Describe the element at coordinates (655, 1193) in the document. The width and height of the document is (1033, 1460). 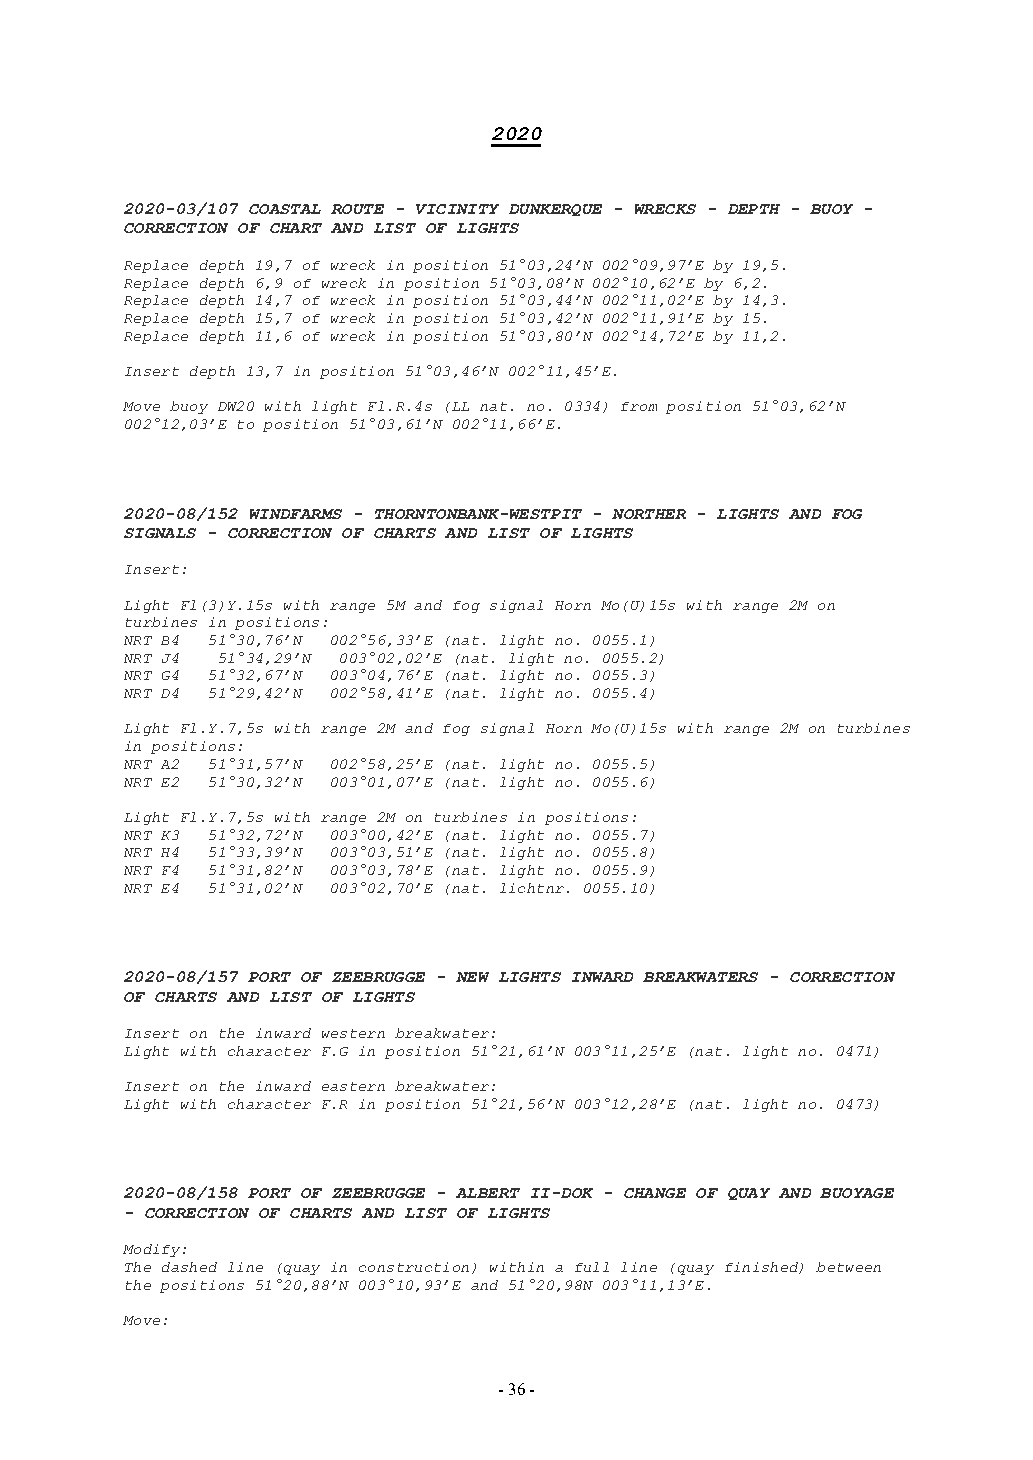
I see `CHANGE` at that location.
